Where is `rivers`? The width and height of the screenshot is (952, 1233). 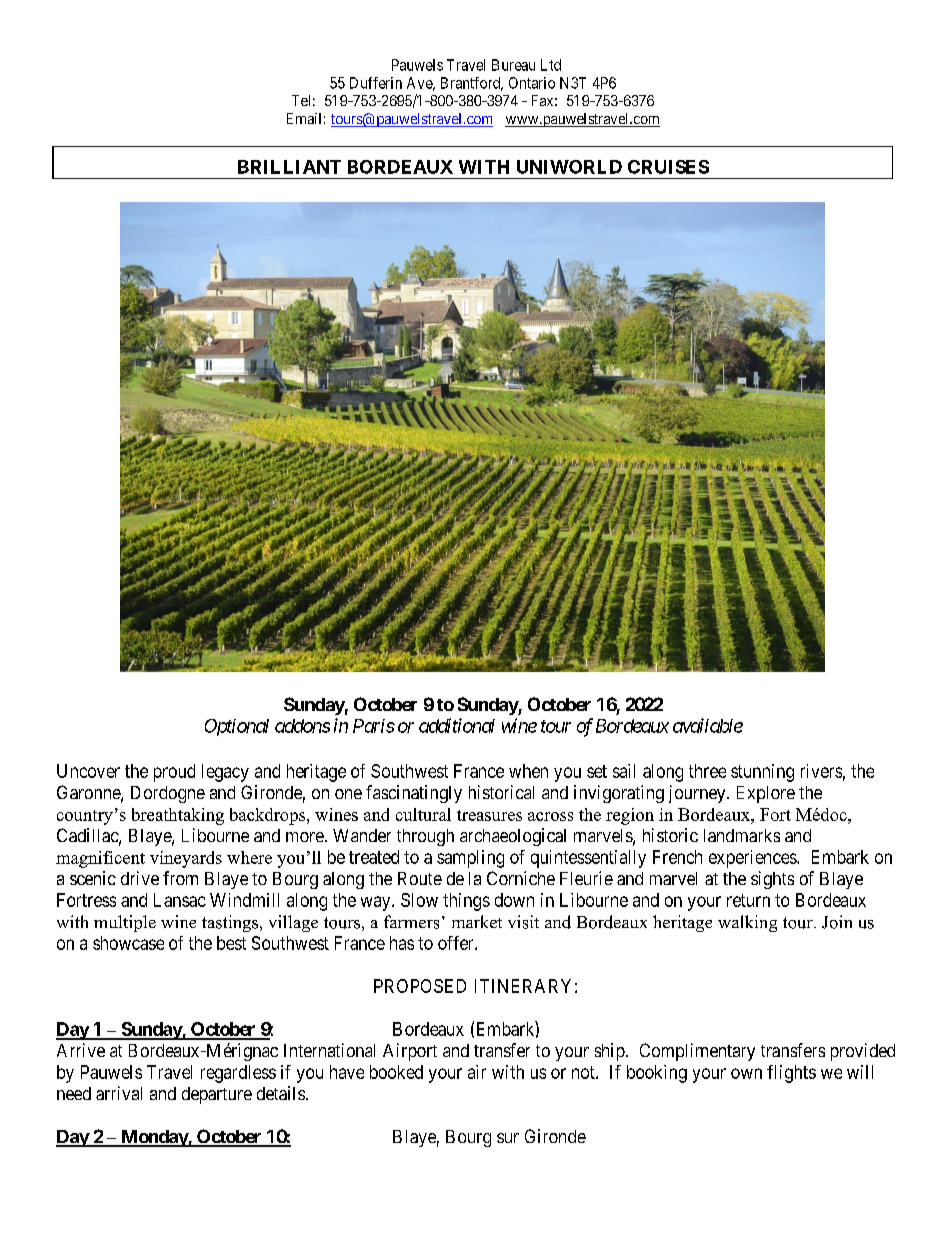
rivers is located at coordinates (821, 771).
